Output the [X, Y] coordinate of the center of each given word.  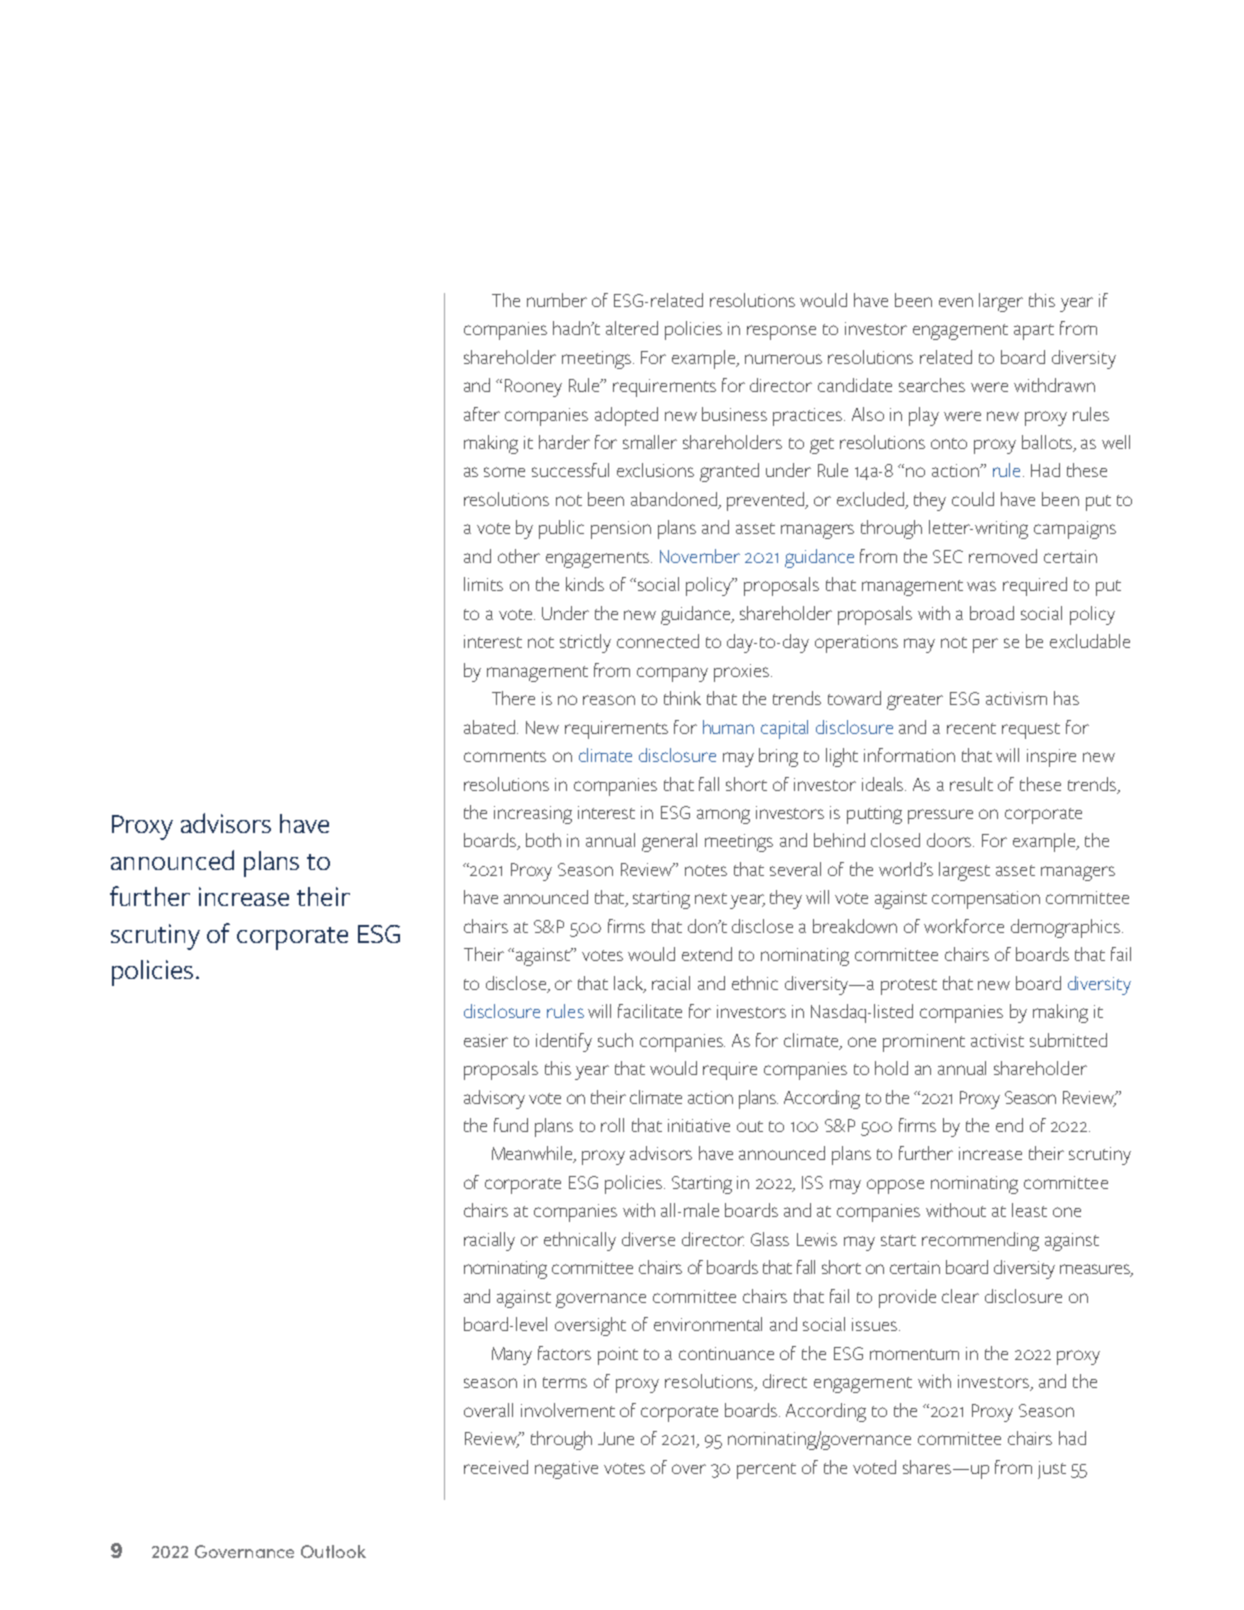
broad [992, 613]
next [711, 898]
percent [766, 1471]
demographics [1067, 928]
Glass [770, 1239]
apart [1034, 332]
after [482, 414]
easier [486, 1040]
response [781, 332]
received [496, 1467]
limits [483, 584]
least [1029, 1210]
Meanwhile [534, 1154]
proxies [741, 673]
